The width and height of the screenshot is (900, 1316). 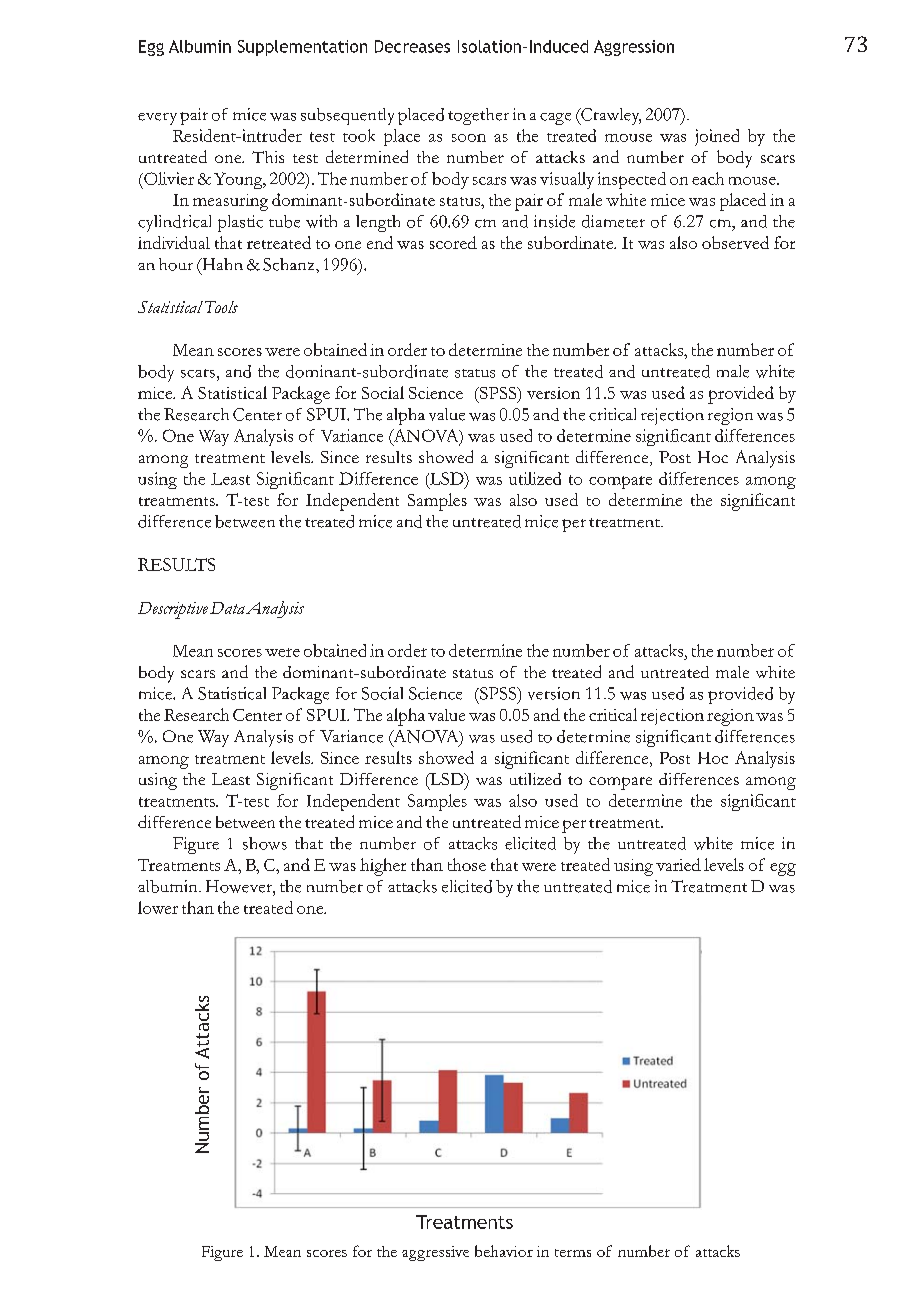 What do you see at coordinates (478, 116) in the screenshot?
I see `together` at bounding box center [478, 116].
